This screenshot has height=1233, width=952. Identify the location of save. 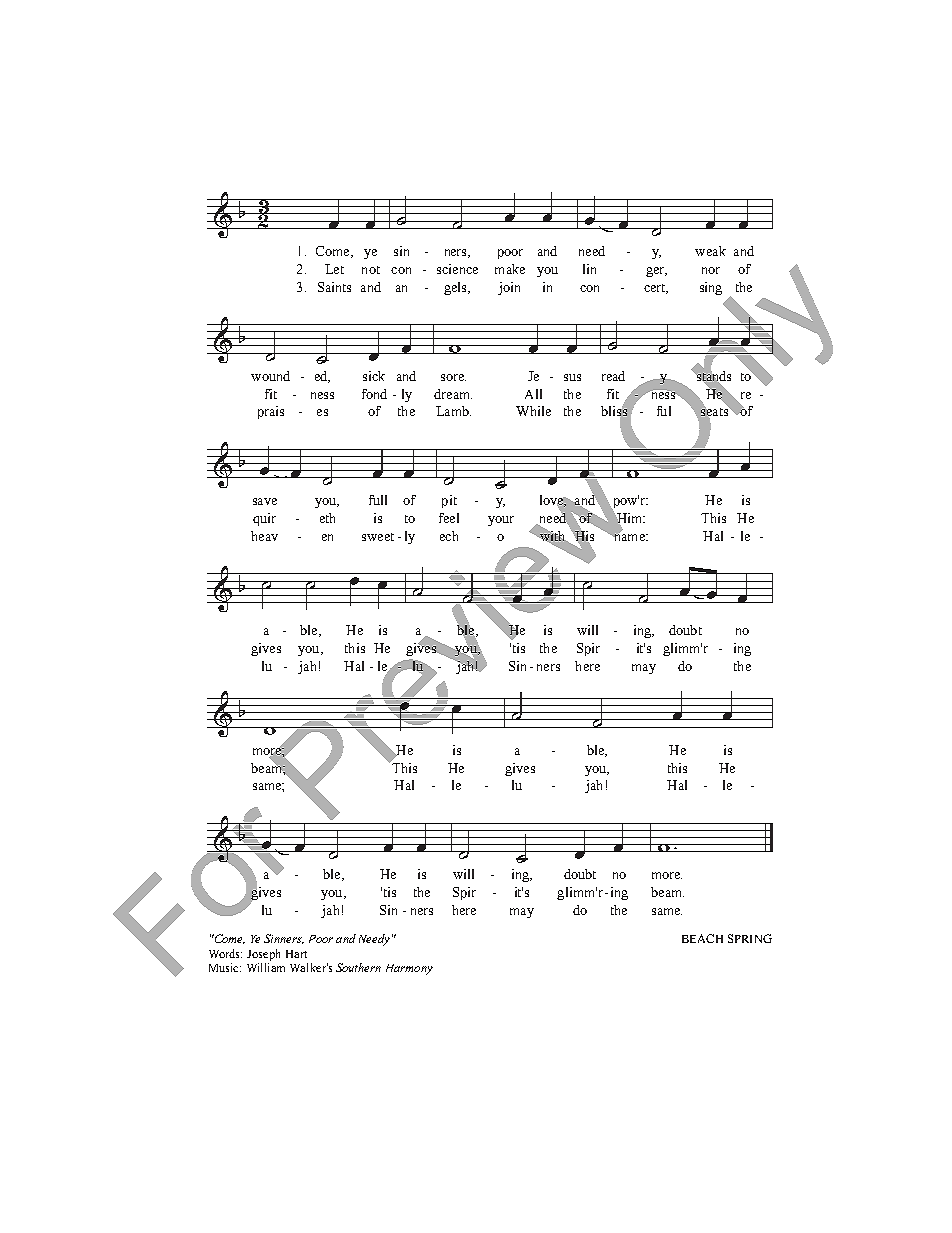
(265, 501).
